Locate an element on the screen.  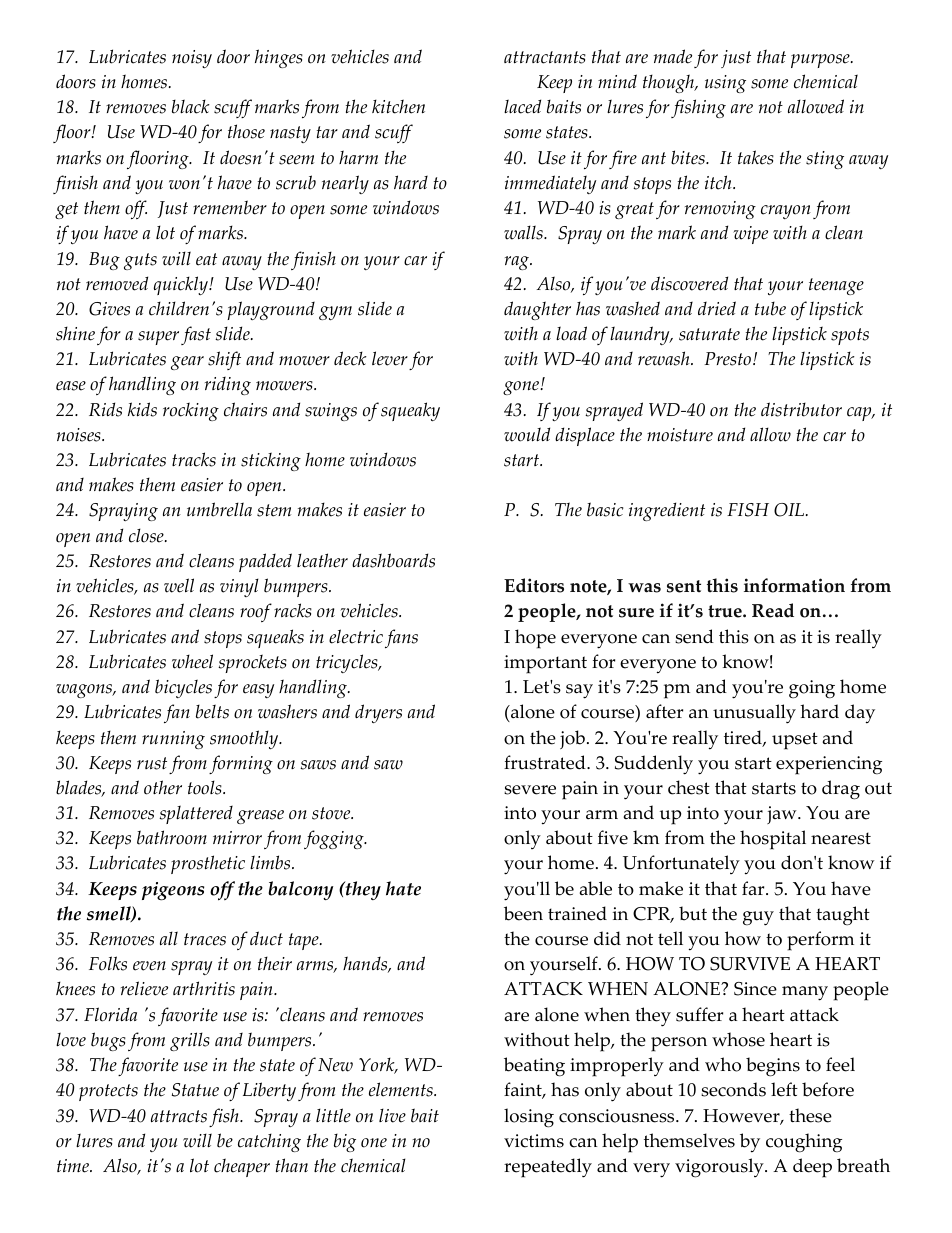
Read is located at coordinates (773, 610).
